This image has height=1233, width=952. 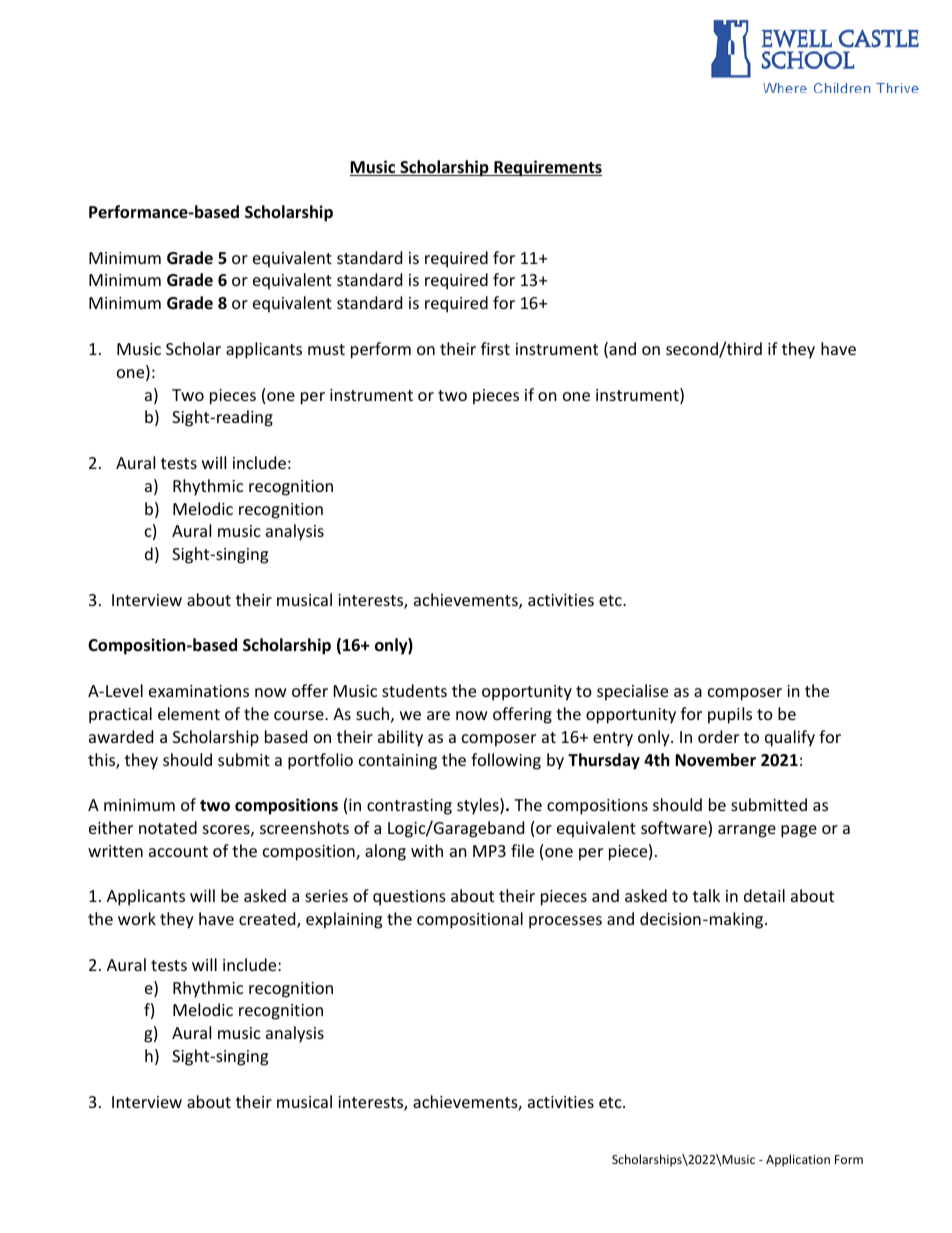 What do you see at coordinates (137, 918) in the image?
I see `work` at bounding box center [137, 918].
